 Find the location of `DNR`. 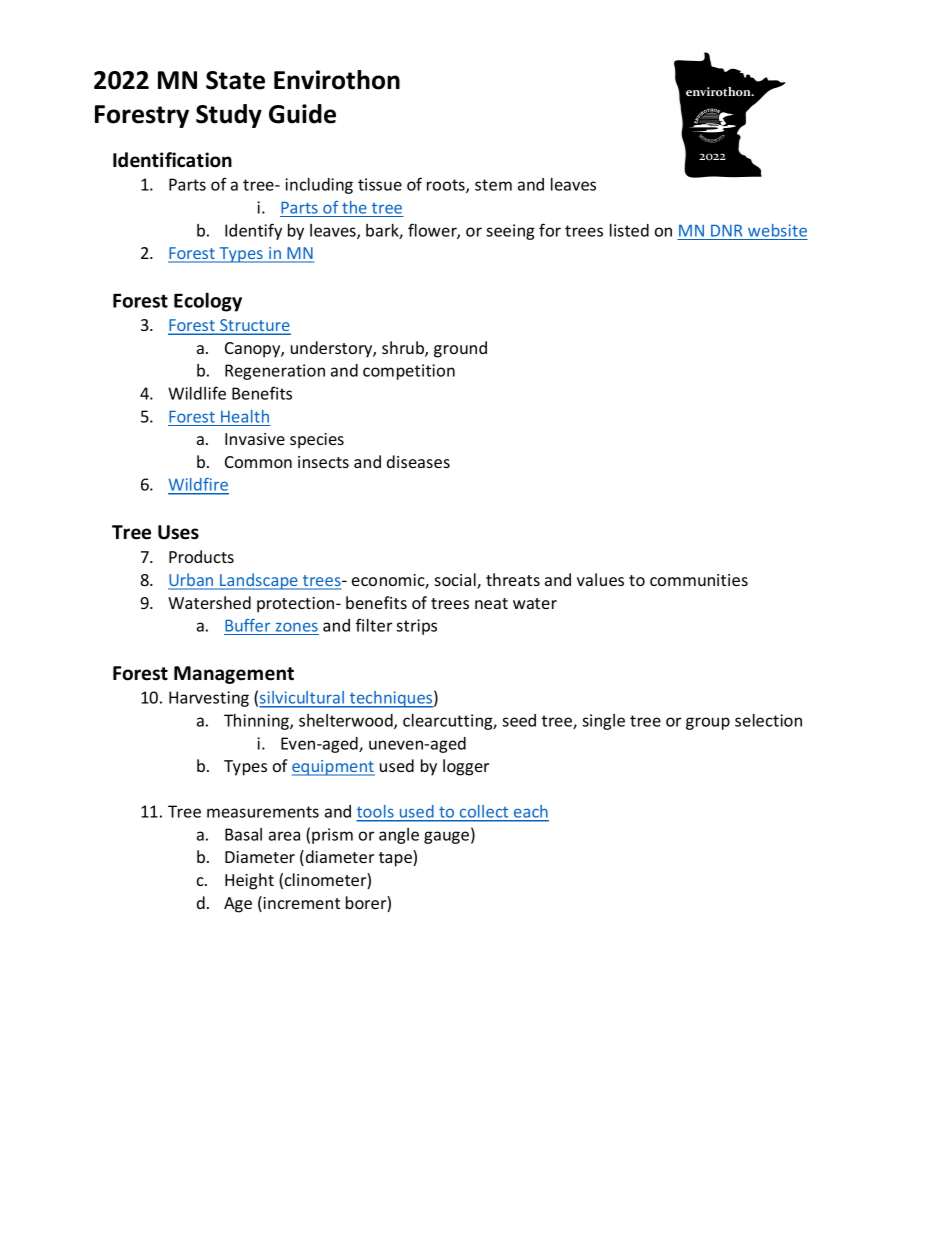

DNR is located at coordinates (726, 231).
